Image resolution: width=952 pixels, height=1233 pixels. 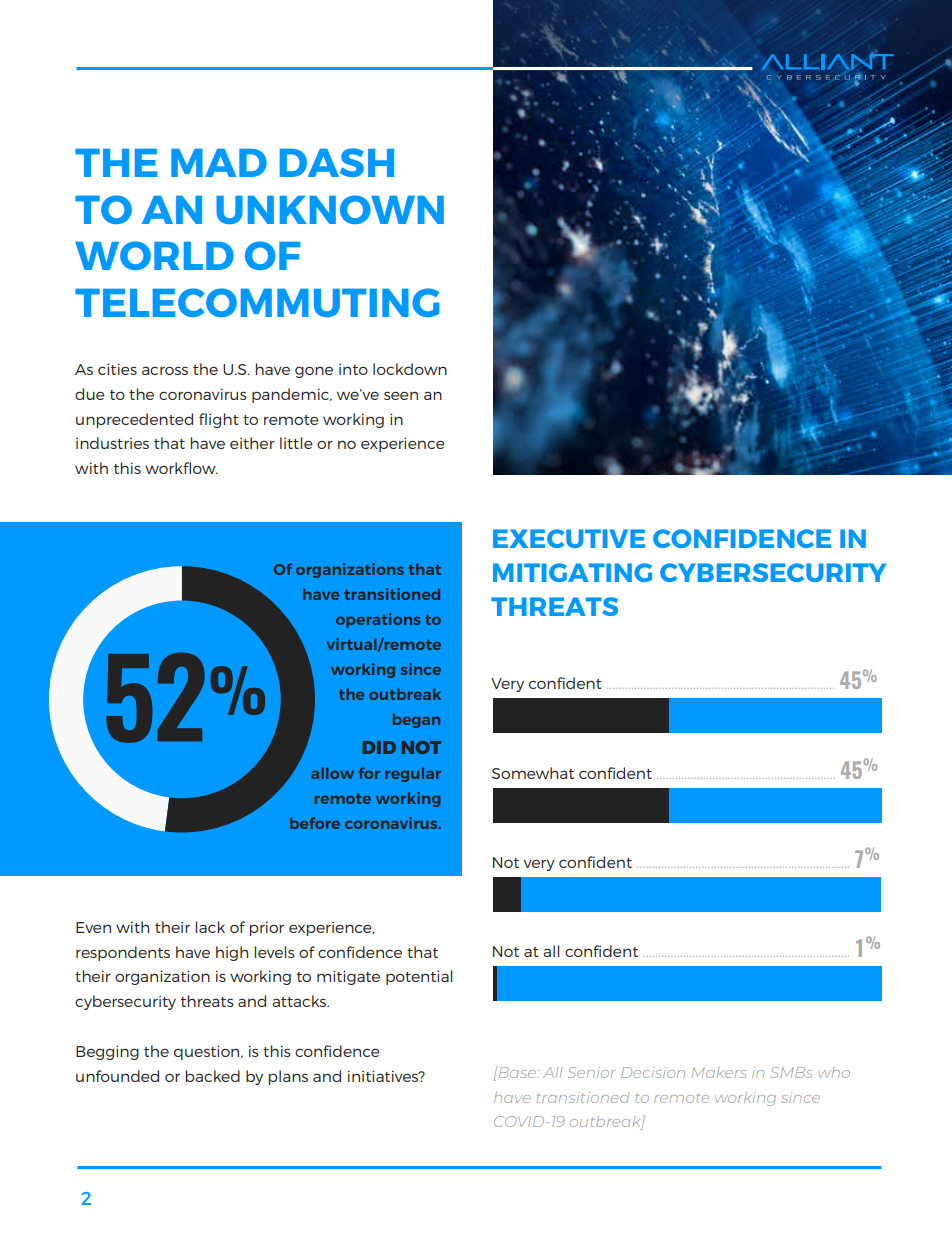 What do you see at coordinates (219, 420) in the screenshot?
I see `flight` at bounding box center [219, 420].
